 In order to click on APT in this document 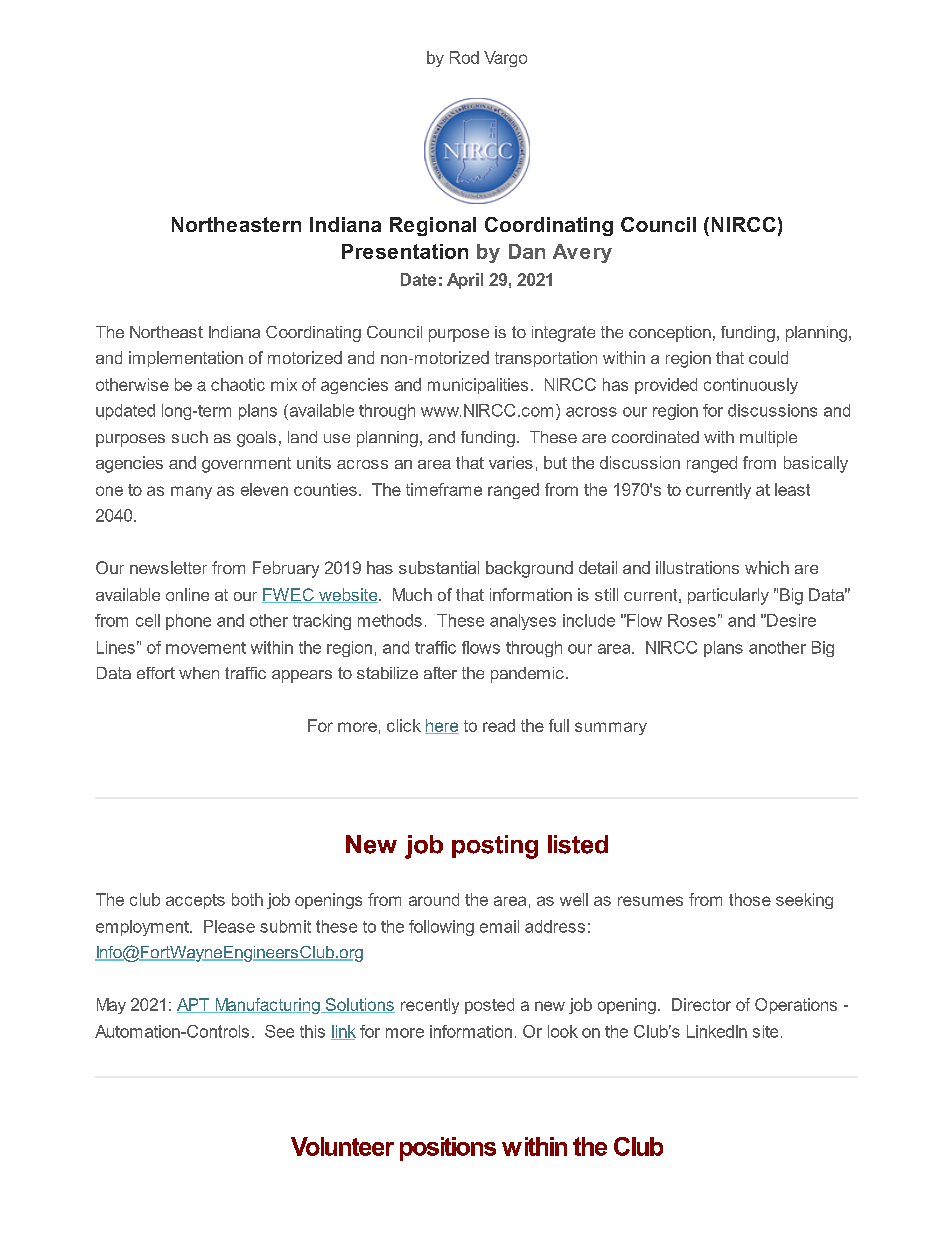, I will do `click(194, 1005)`.
